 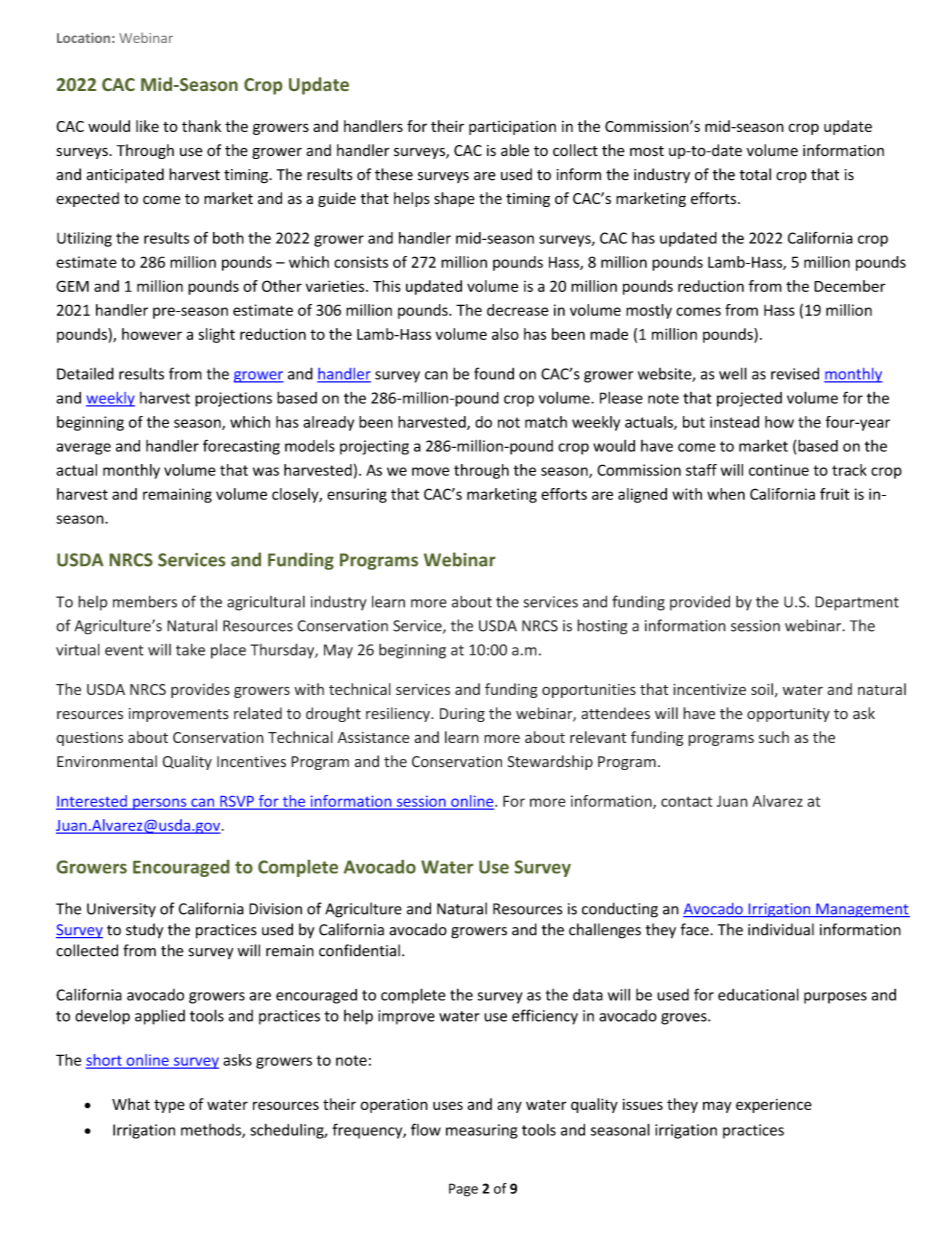 What do you see at coordinates (755, 174) in the image?
I see `total` at bounding box center [755, 174].
